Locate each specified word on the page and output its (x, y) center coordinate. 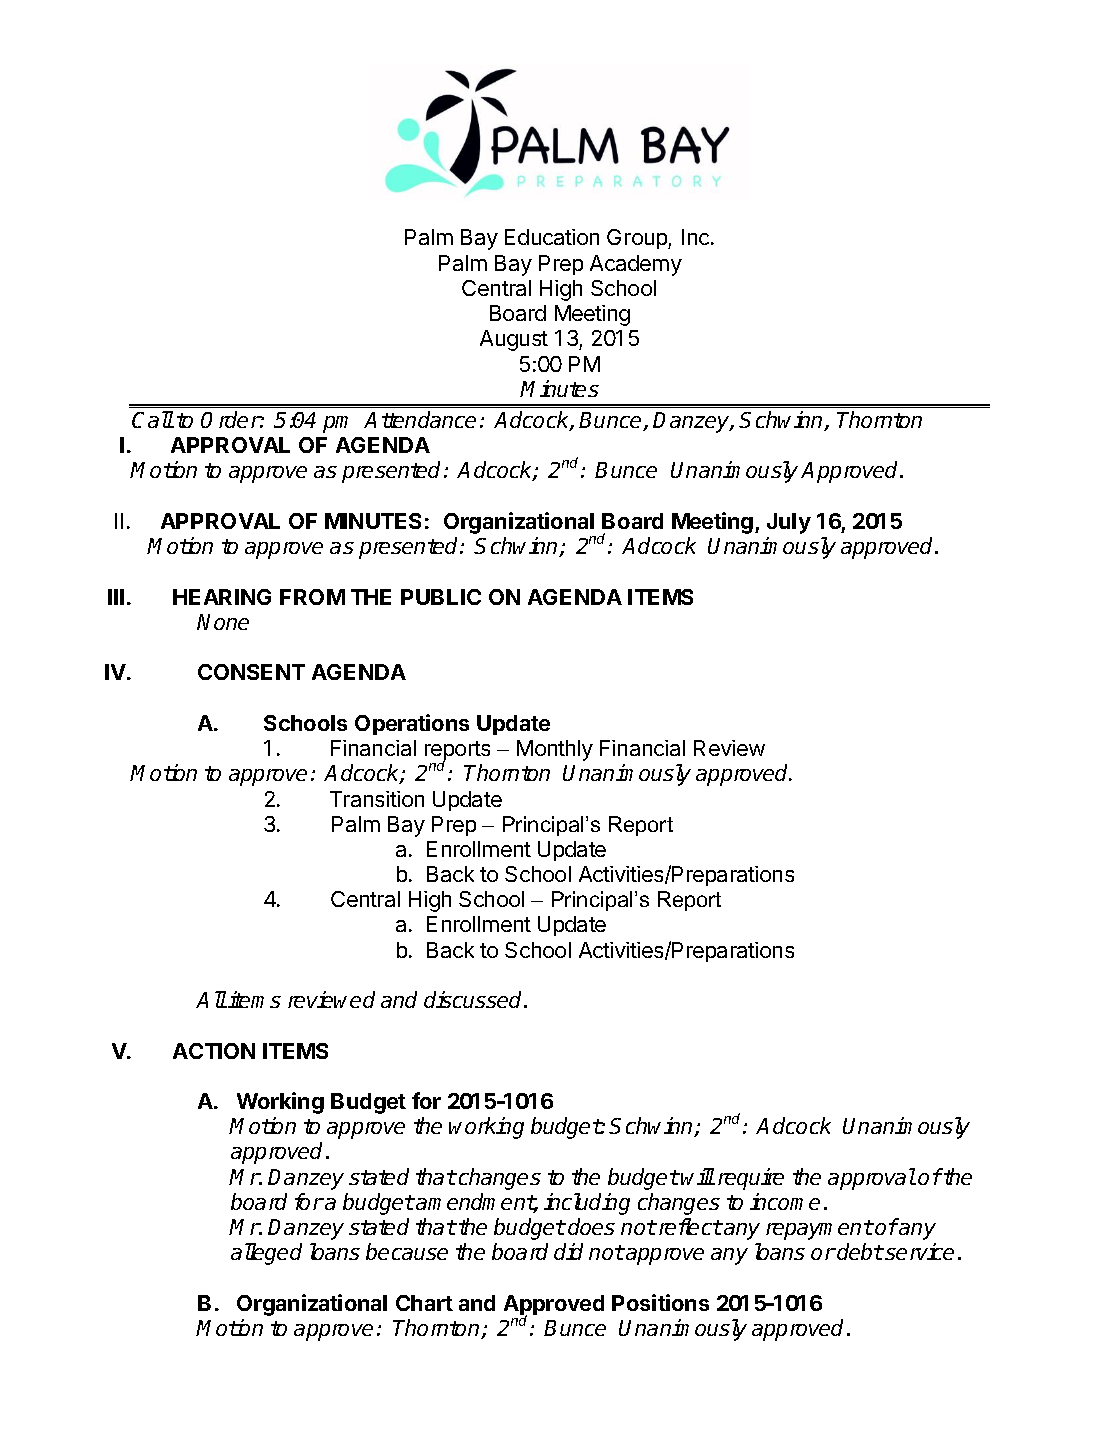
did (568, 1251)
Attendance (420, 419)
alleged (266, 1254)
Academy (636, 265)
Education (552, 237)
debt (860, 1251)
